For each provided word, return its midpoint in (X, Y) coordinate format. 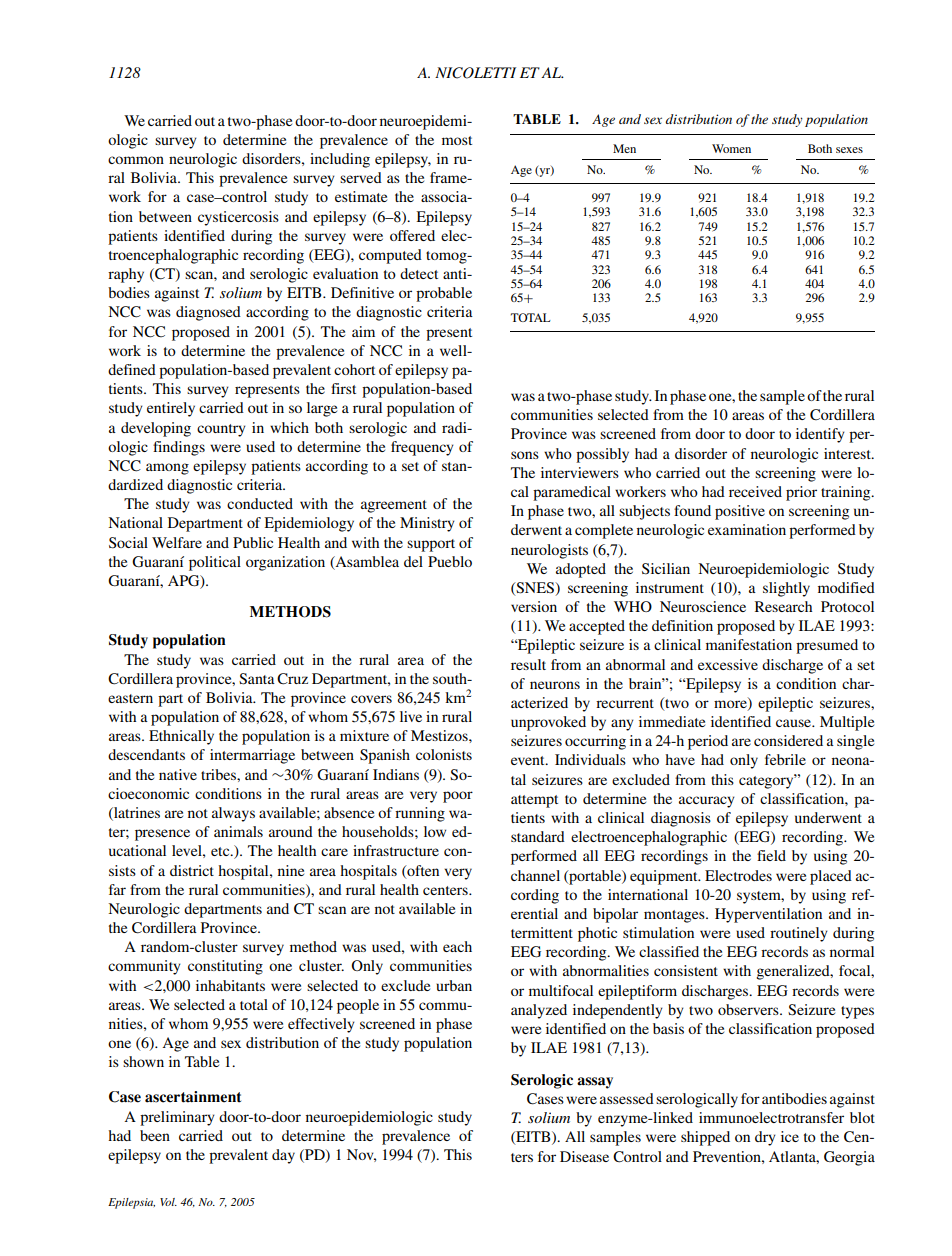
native (178, 774)
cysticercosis (238, 218)
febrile (785, 759)
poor (458, 797)
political (215, 563)
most (457, 140)
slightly (786, 589)
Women (731, 148)
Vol (168, 1202)
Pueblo (450, 561)
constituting (225, 967)
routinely (799, 934)
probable (444, 294)
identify (820, 435)
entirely (171, 409)
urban (454, 985)
